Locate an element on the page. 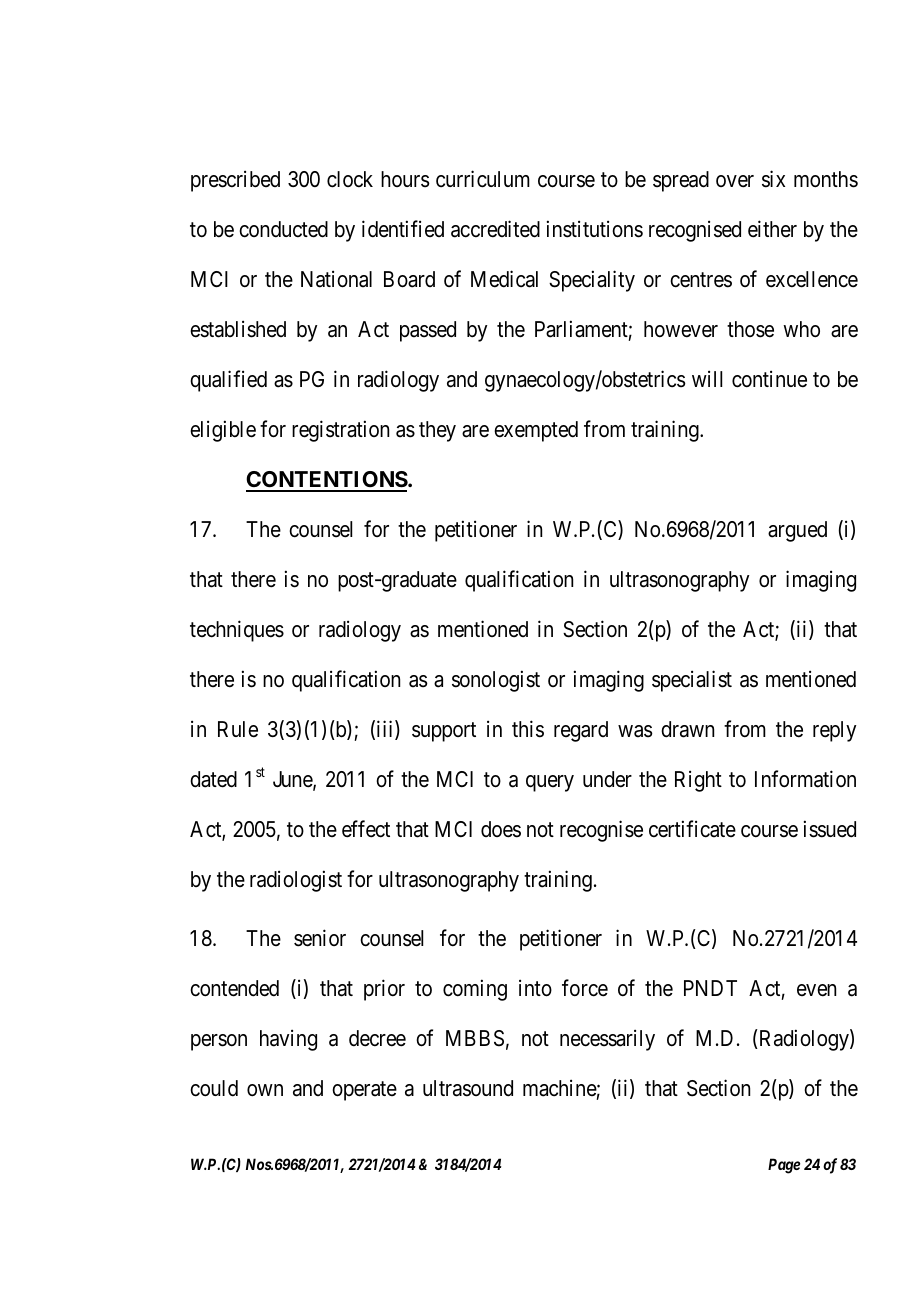 Image resolution: width=924 pixels, height=1307 pixels. exempted is located at coordinates (536, 431).
